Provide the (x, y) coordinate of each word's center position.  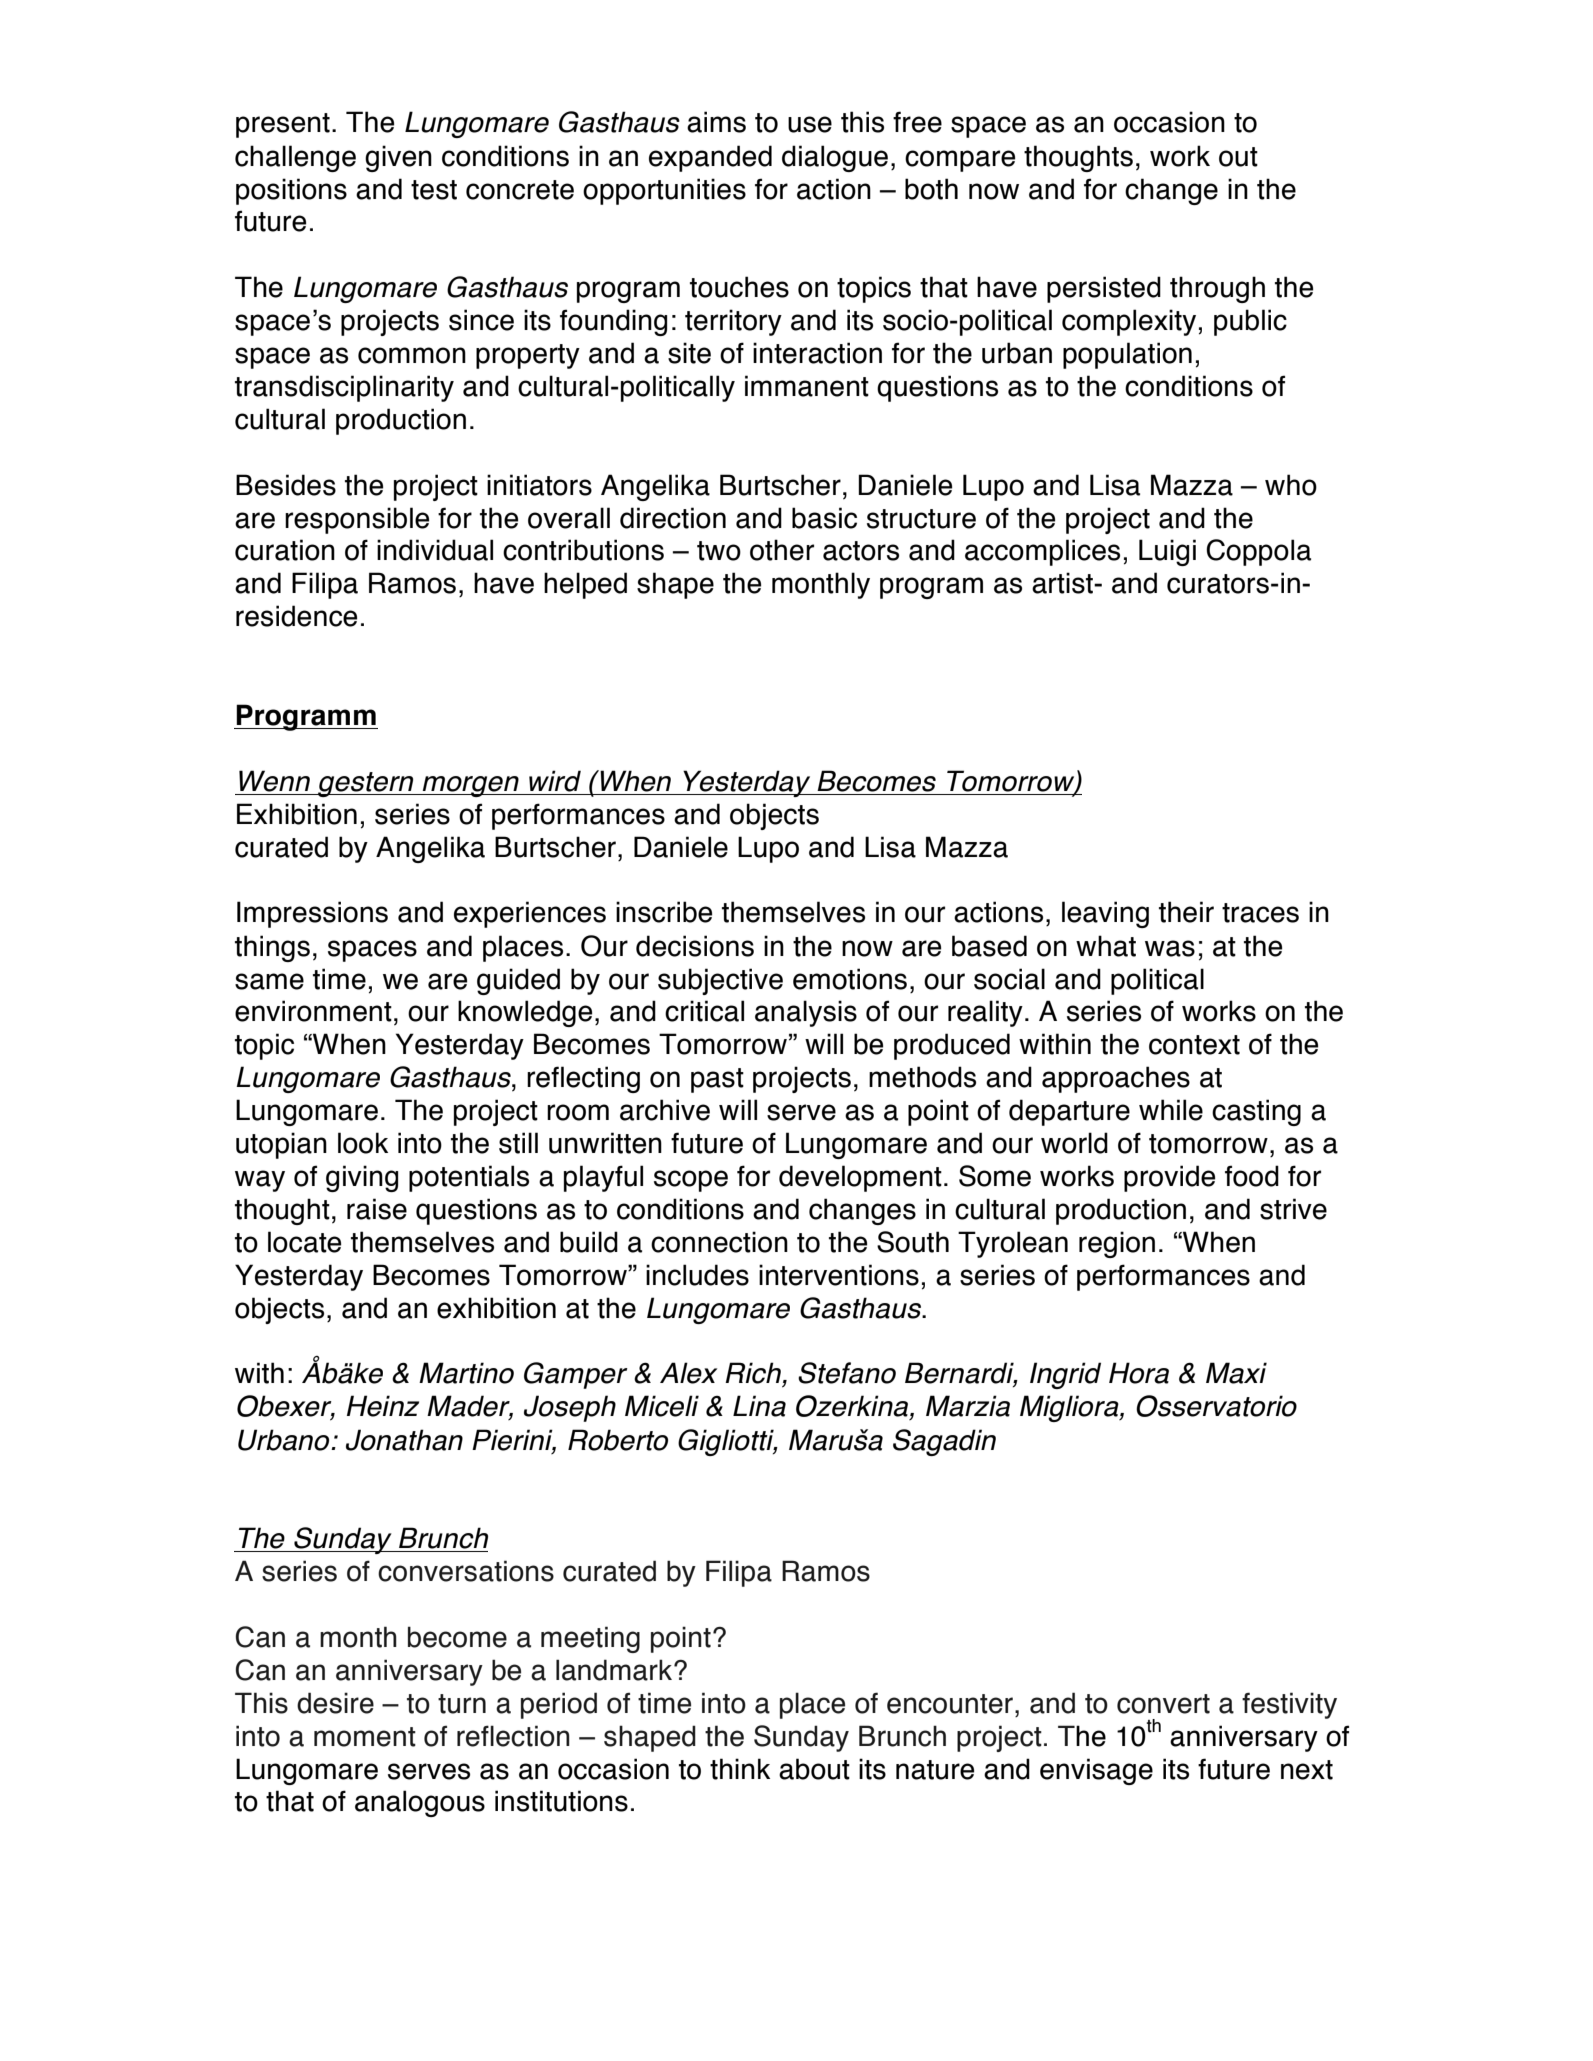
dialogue (835, 158)
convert (1163, 1704)
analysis (806, 1013)
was (1170, 948)
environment (313, 1011)
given (398, 158)
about (814, 1769)
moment (365, 1737)
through (1217, 289)
